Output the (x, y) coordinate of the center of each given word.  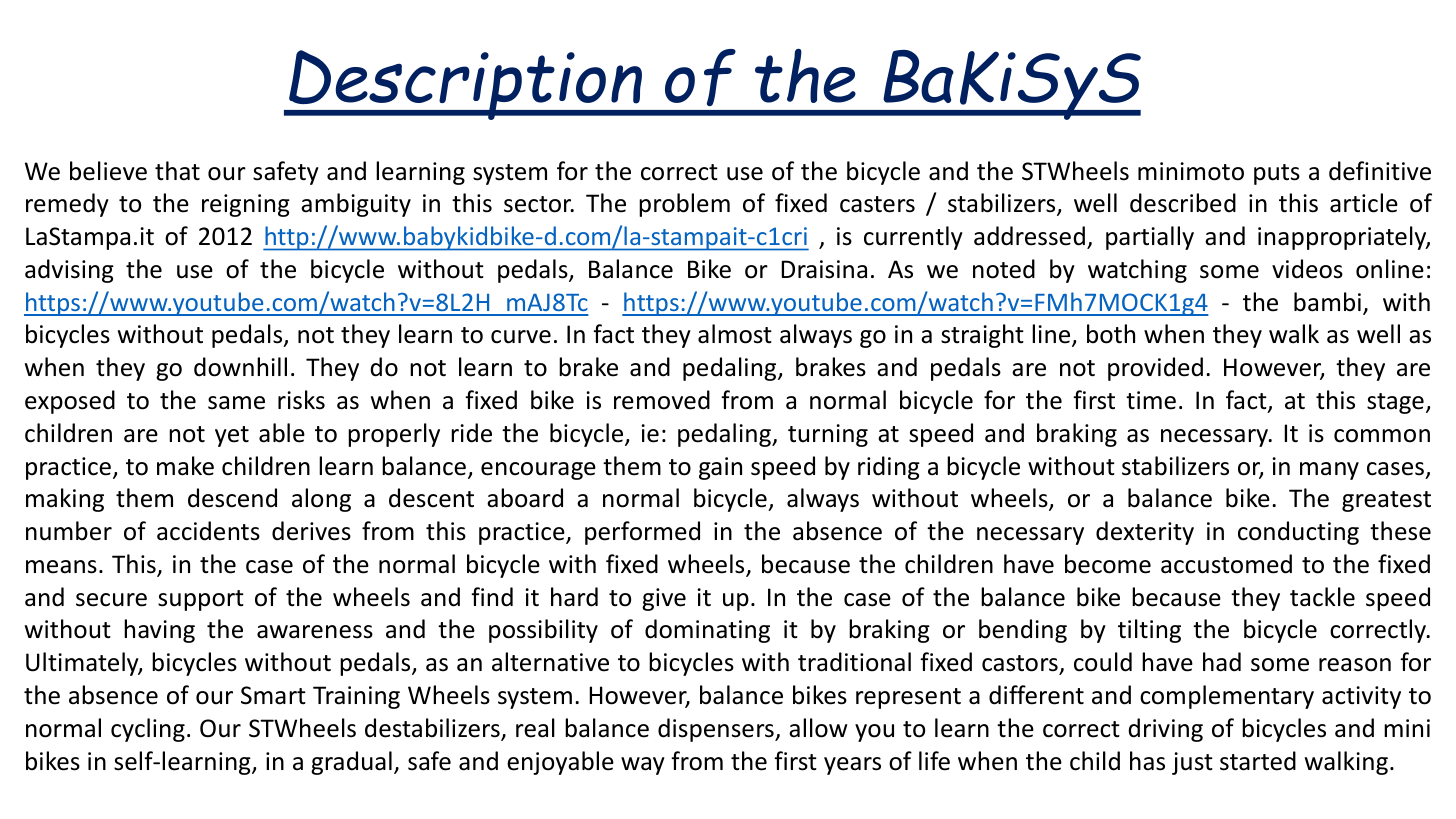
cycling (148, 730)
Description (466, 85)
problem (684, 205)
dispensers (717, 730)
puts (1277, 174)
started (1258, 761)
